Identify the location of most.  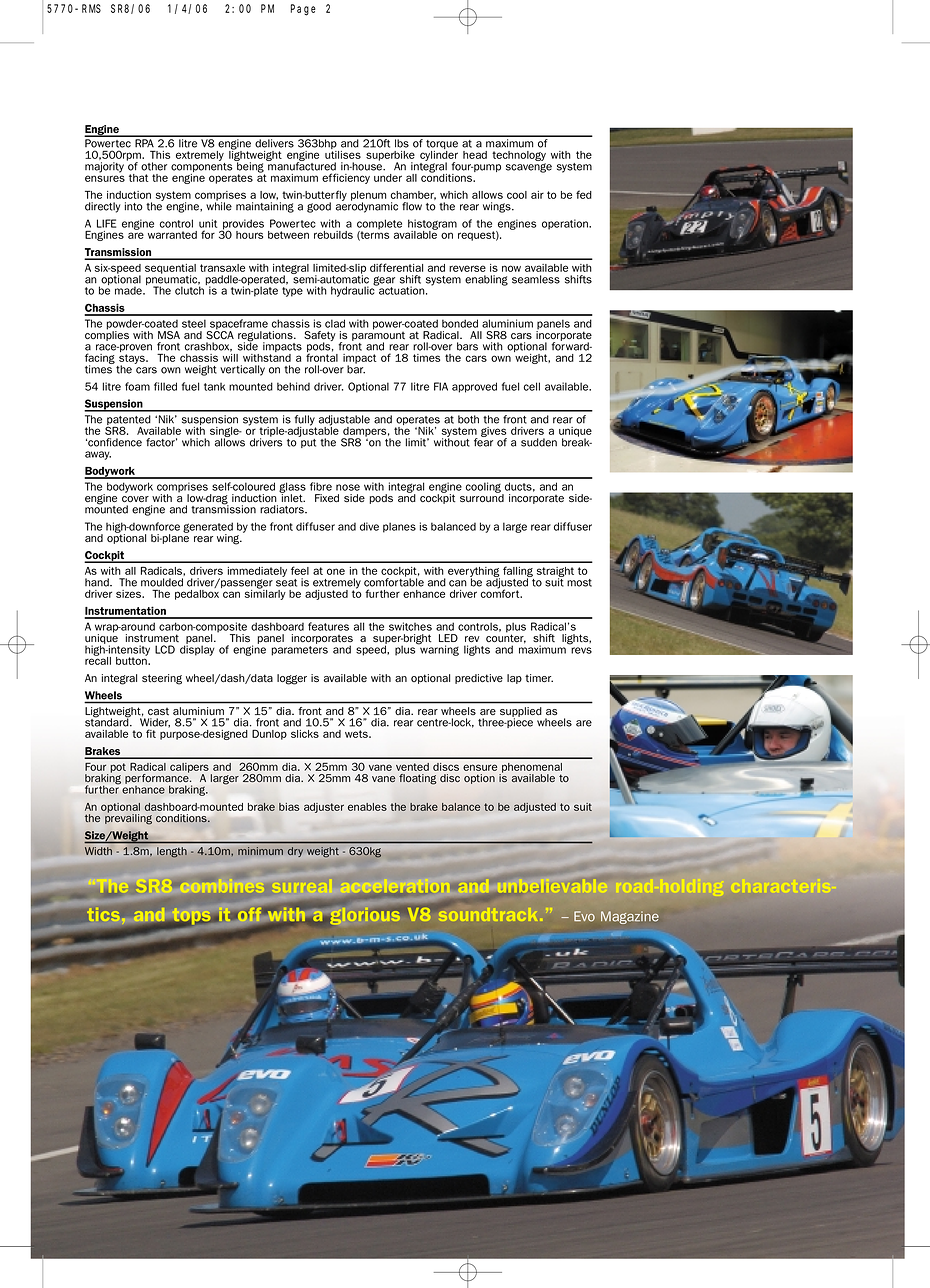
(579, 583).
